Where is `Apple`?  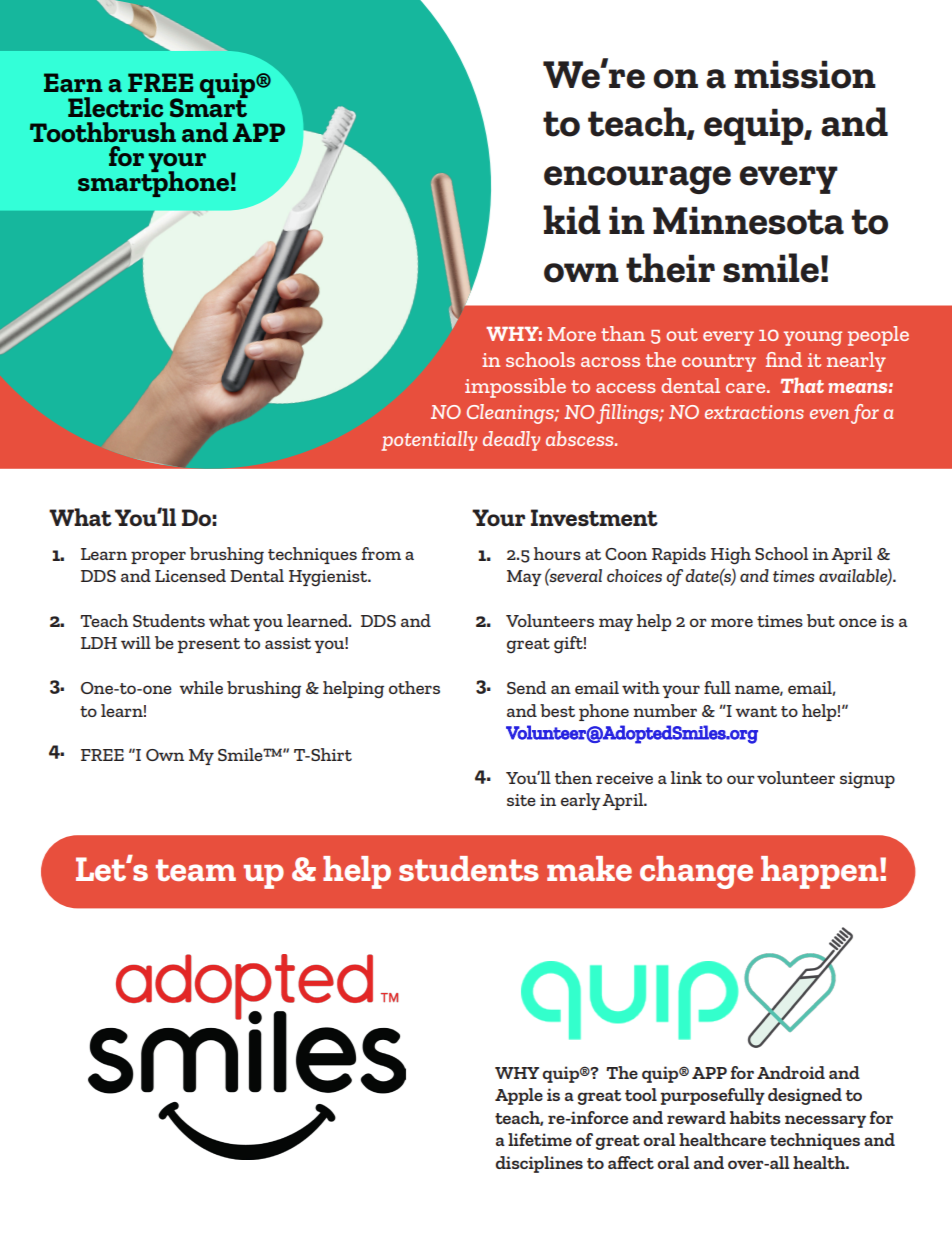
Apple is located at coordinates (519, 1096).
